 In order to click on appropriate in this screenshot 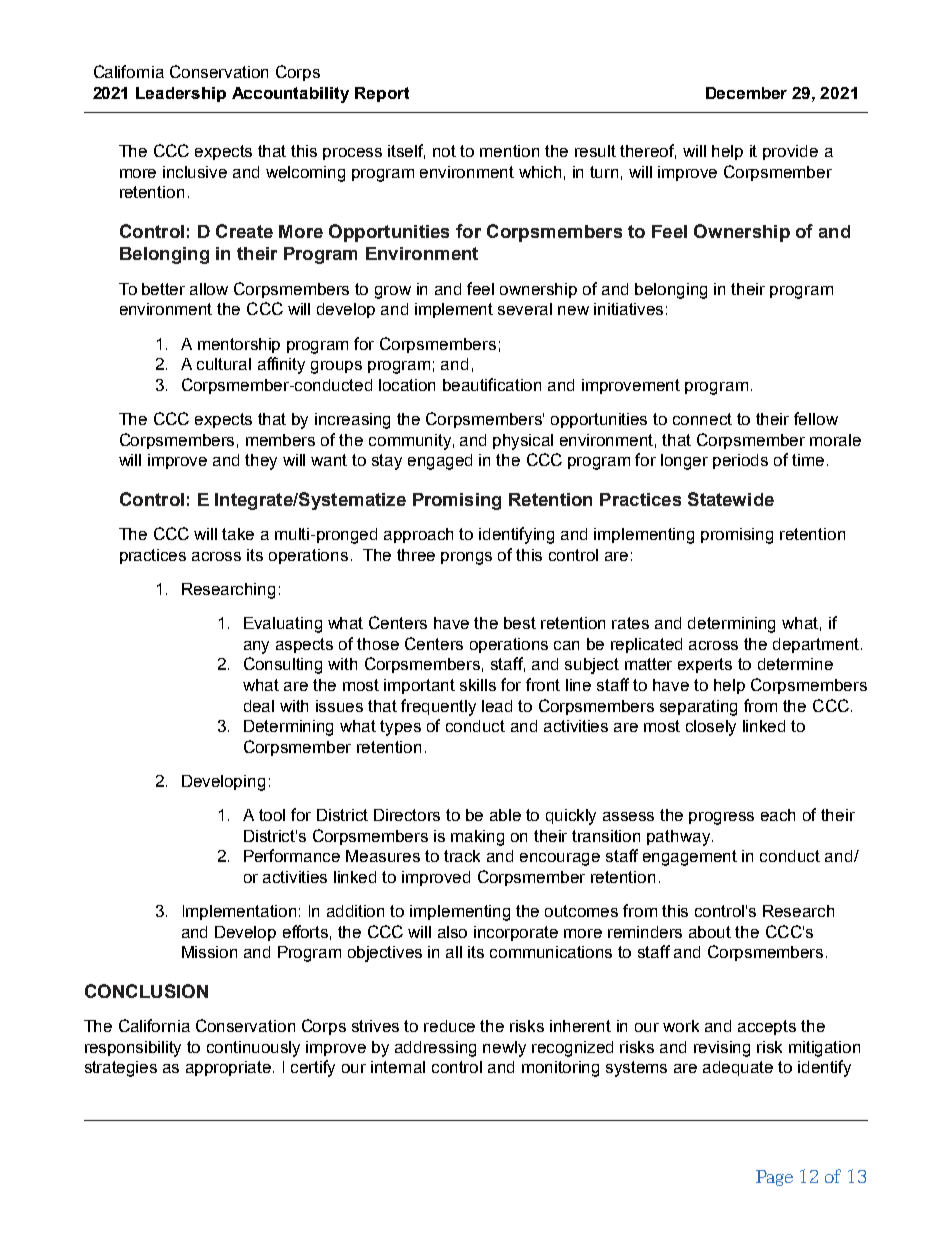, I will do `click(230, 1068)`.
